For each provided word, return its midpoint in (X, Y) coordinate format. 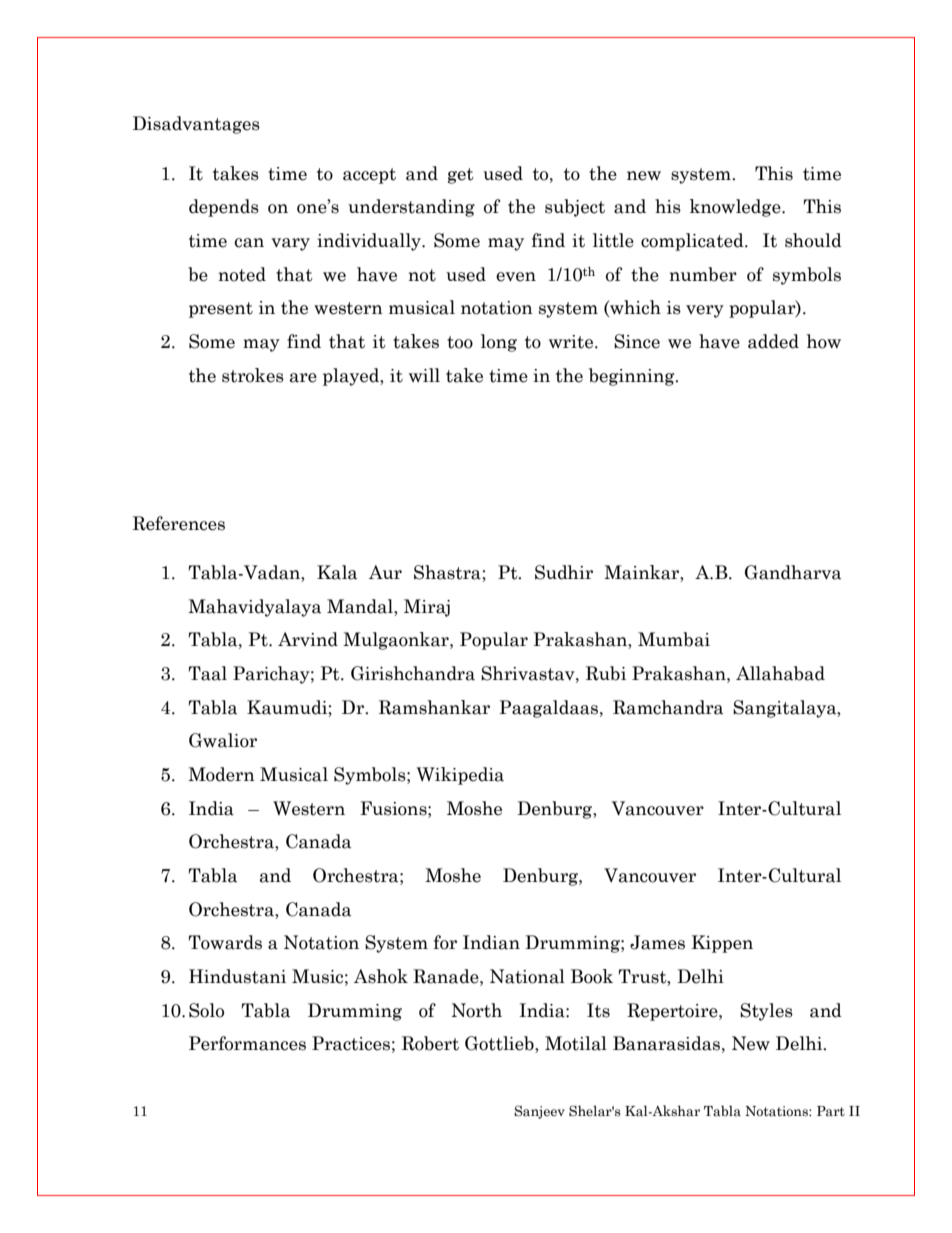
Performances (247, 1043)
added (773, 341)
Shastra (448, 572)
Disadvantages (196, 125)
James (657, 942)
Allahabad (780, 673)
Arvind (308, 639)
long (499, 343)
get (461, 176)
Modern (221, 774)
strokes (253, 375)
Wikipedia (460, 776)
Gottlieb (500, 1044)
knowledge (736, 208)
